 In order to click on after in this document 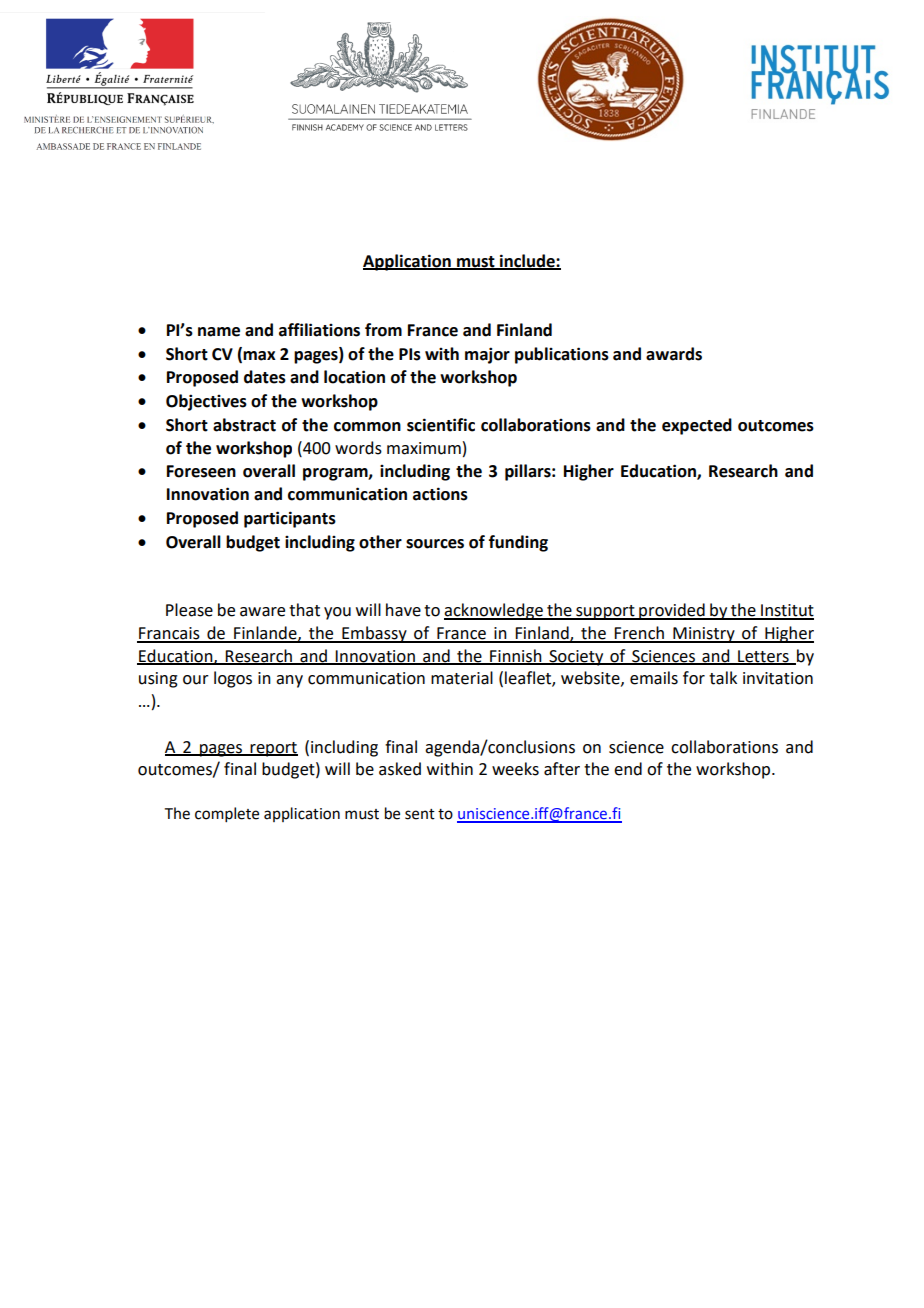, I will do `click(562, 769)`.
